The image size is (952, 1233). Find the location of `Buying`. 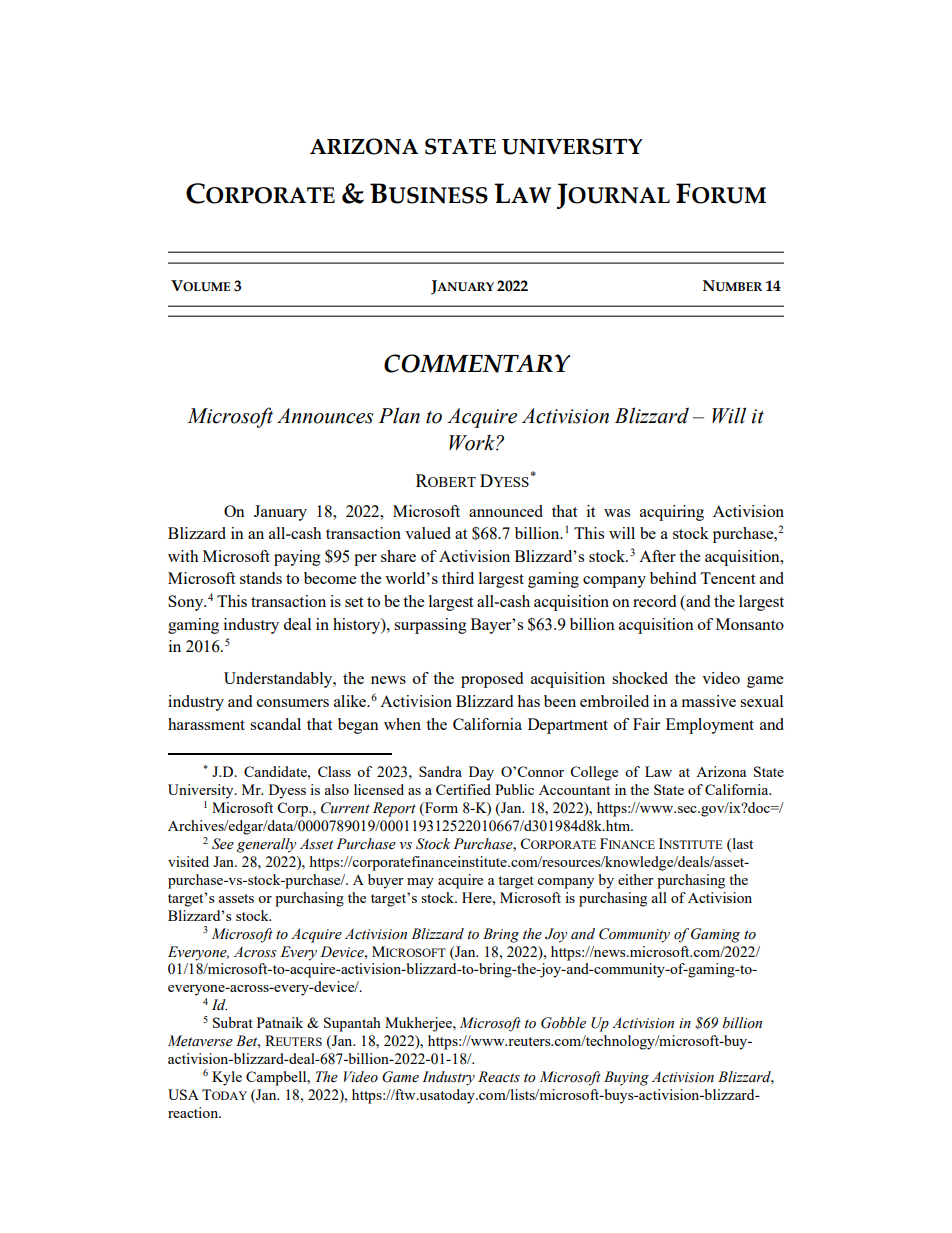

Buying is located at coordinates (626, 1078).
